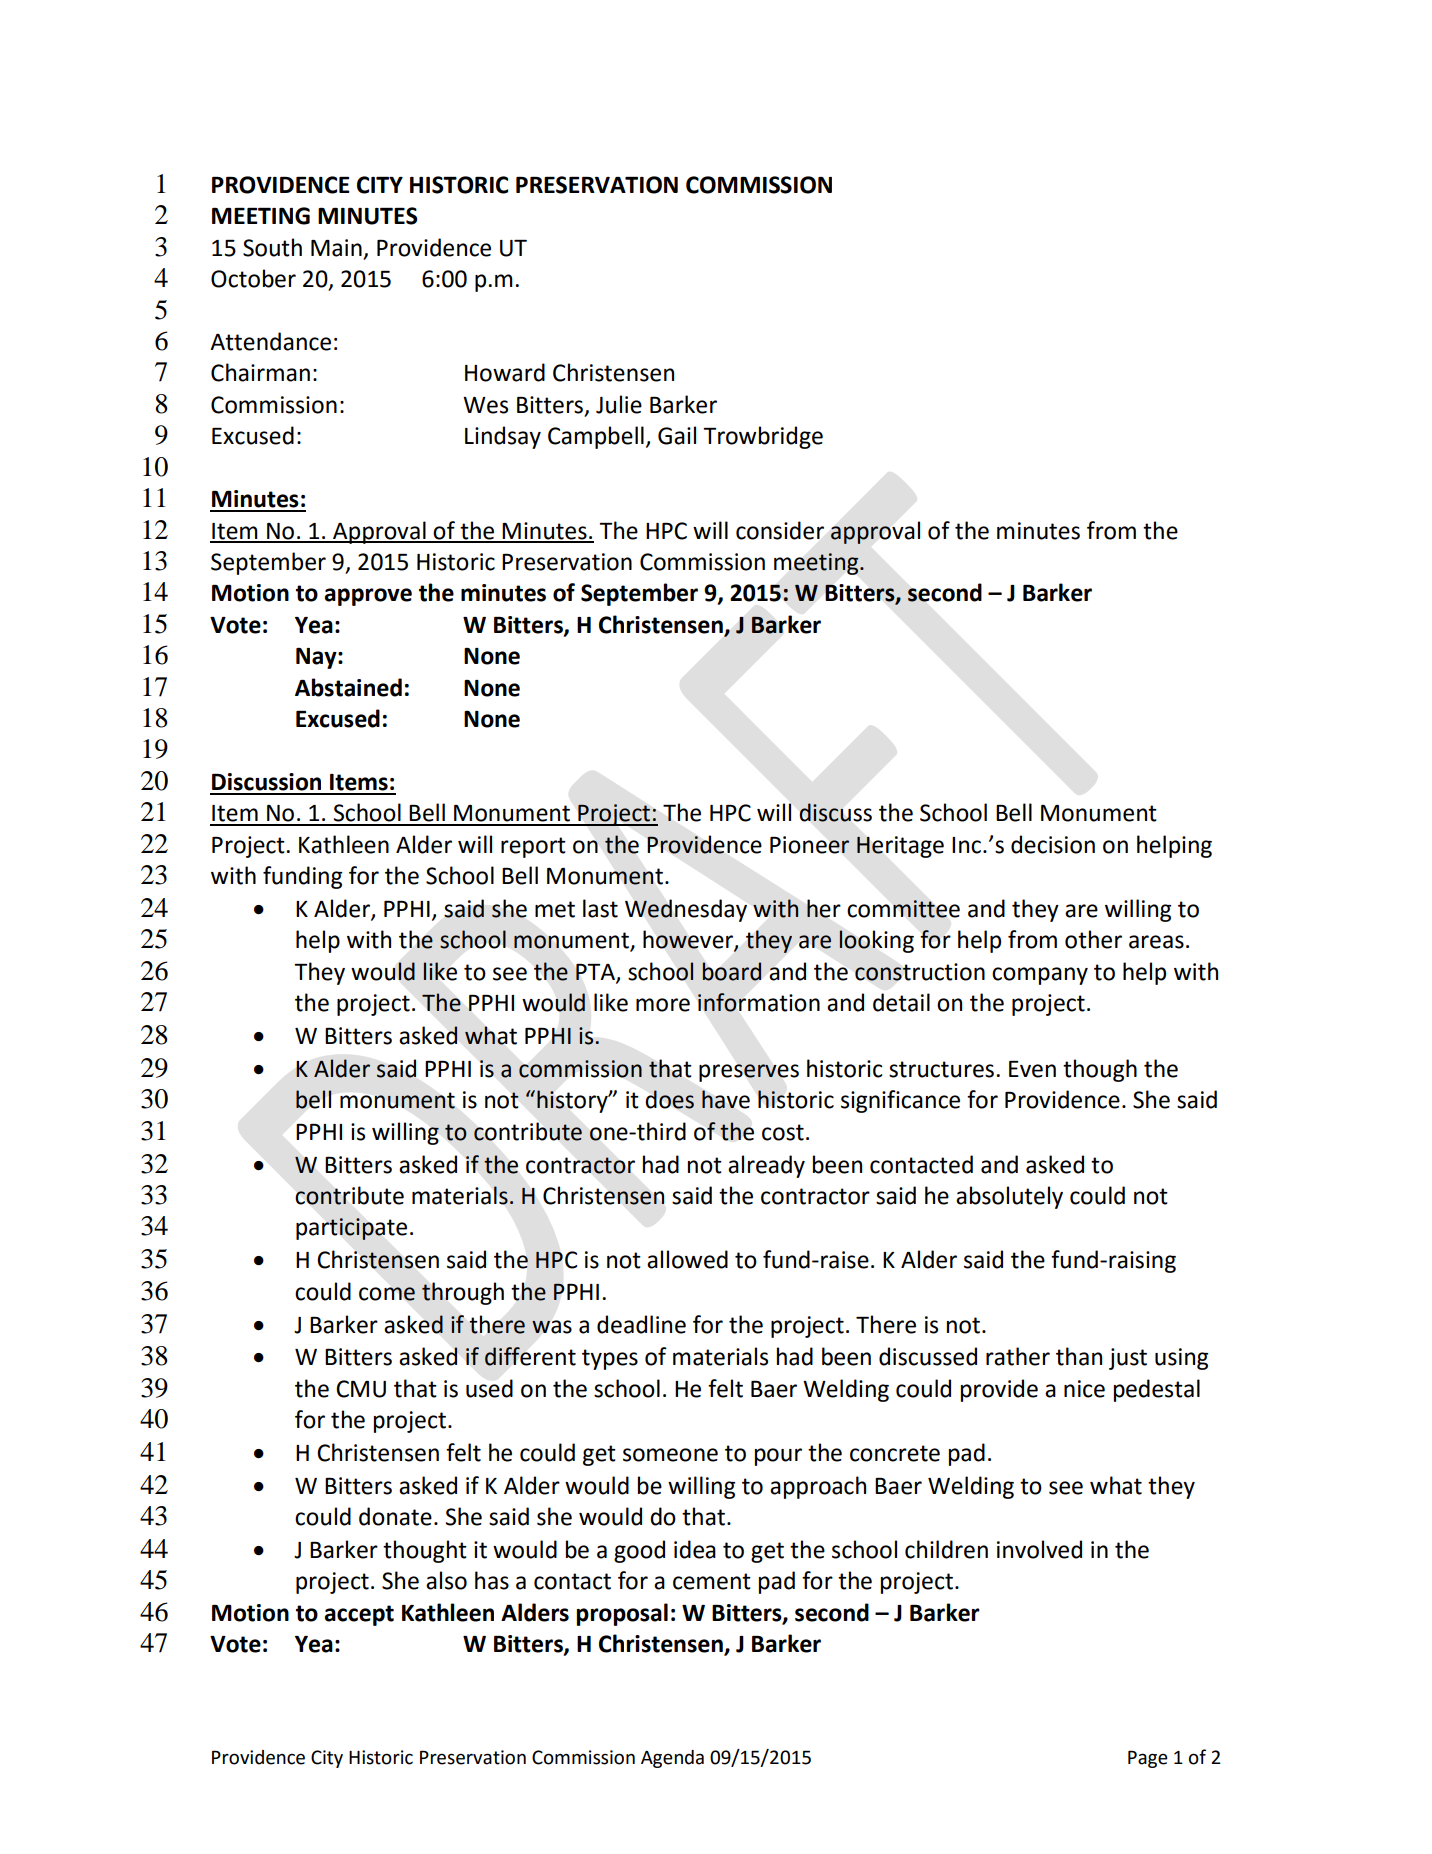 This screenshot has height=1854, width=1432. What do you see at coordinates (336, 248) in the screenshot?
I see `Main` at bounding box center [336, 248].
